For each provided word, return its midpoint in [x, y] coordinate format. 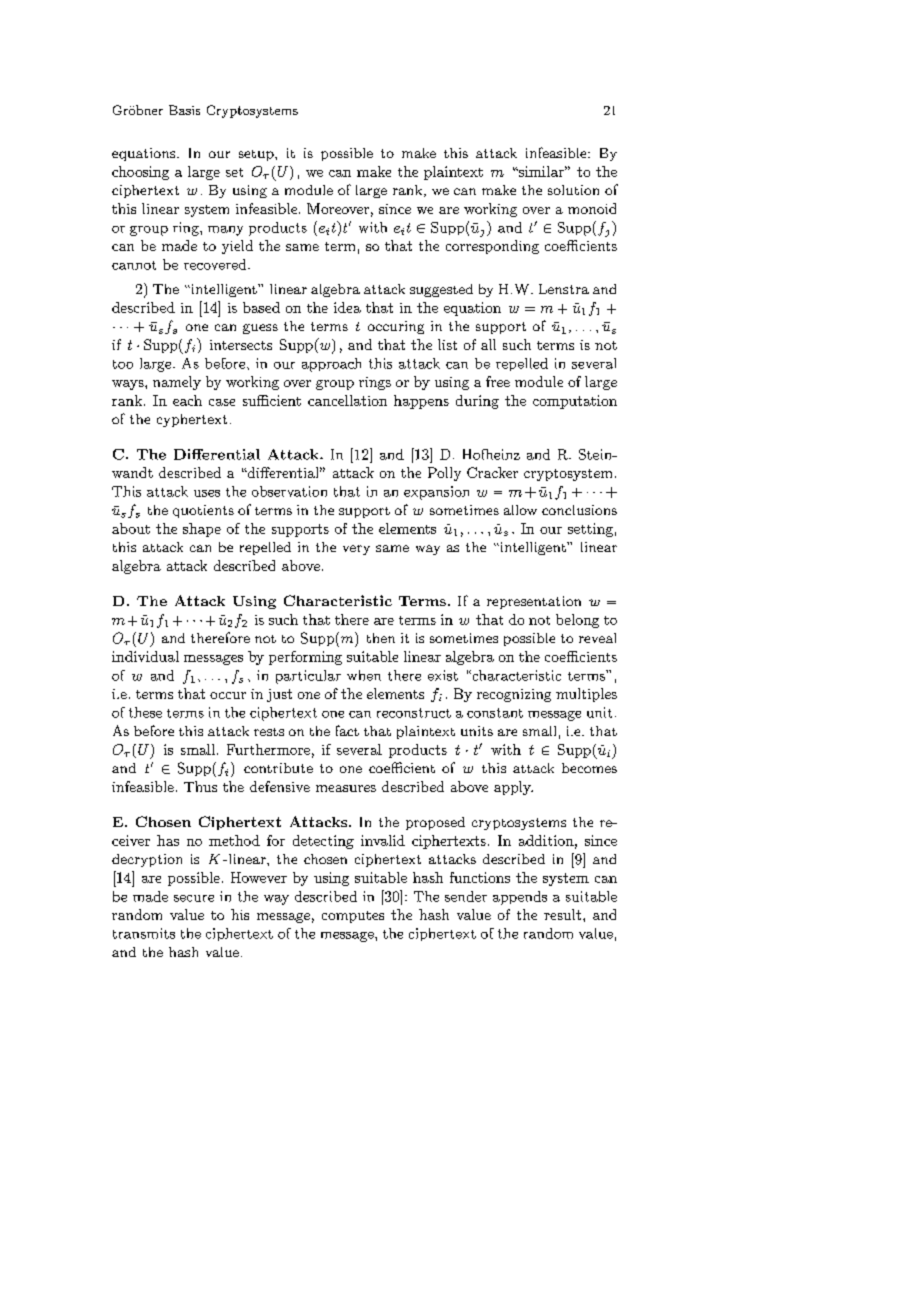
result [562, 914]
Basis [184, 110]
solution [573, 190]
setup [257, 155]
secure [194, 898]
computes [353, 917]
